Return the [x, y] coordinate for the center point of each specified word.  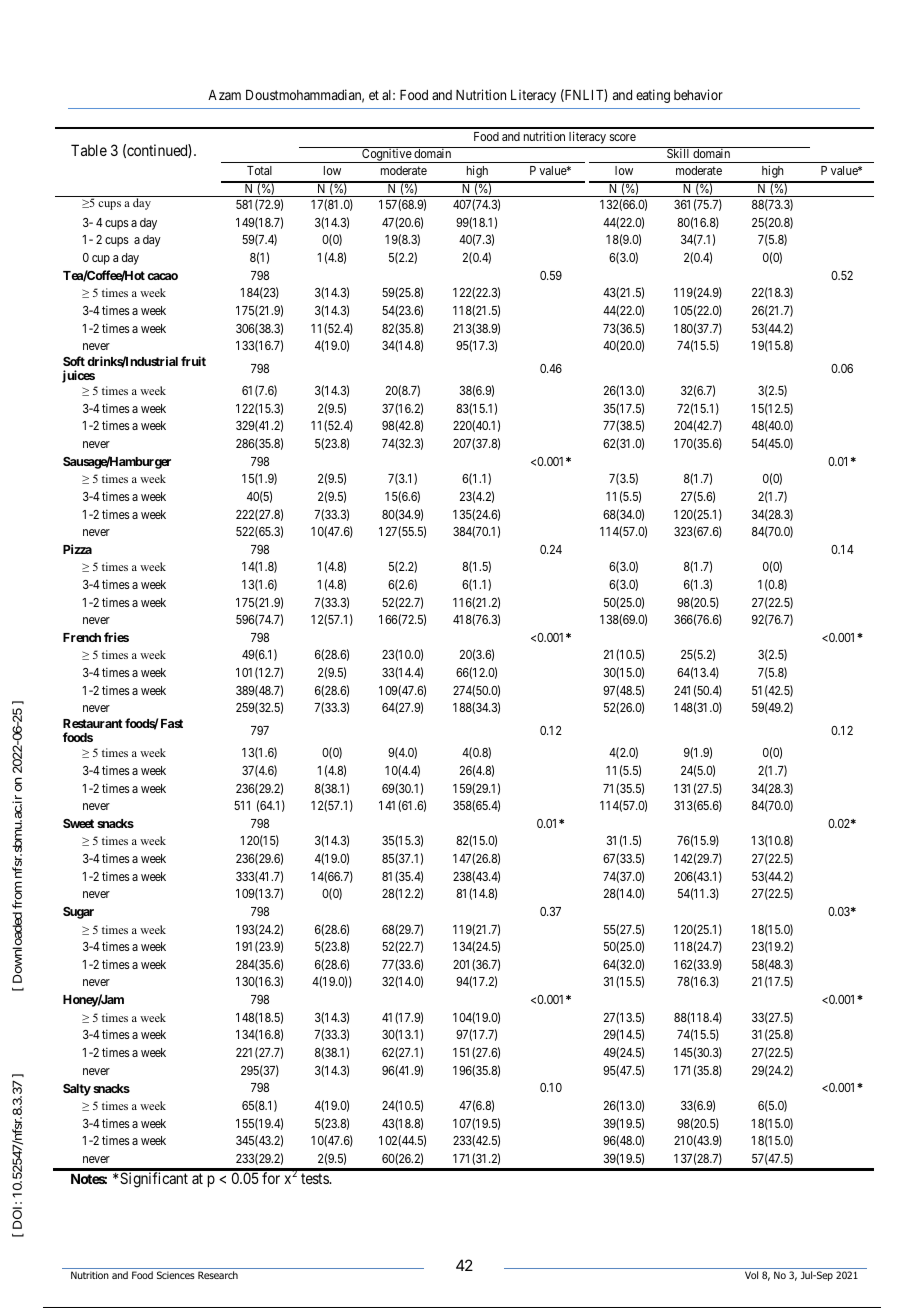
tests [315, 1178]
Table [89, 150]
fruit [193, 361]
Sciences [176, 1275]
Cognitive [386, 156]
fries [116, 637]
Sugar [78, 913]
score [623, 137]
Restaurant [93, 723]
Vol [751, 1275]
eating [653, 96]
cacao [162, 276]
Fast [172, 723]
